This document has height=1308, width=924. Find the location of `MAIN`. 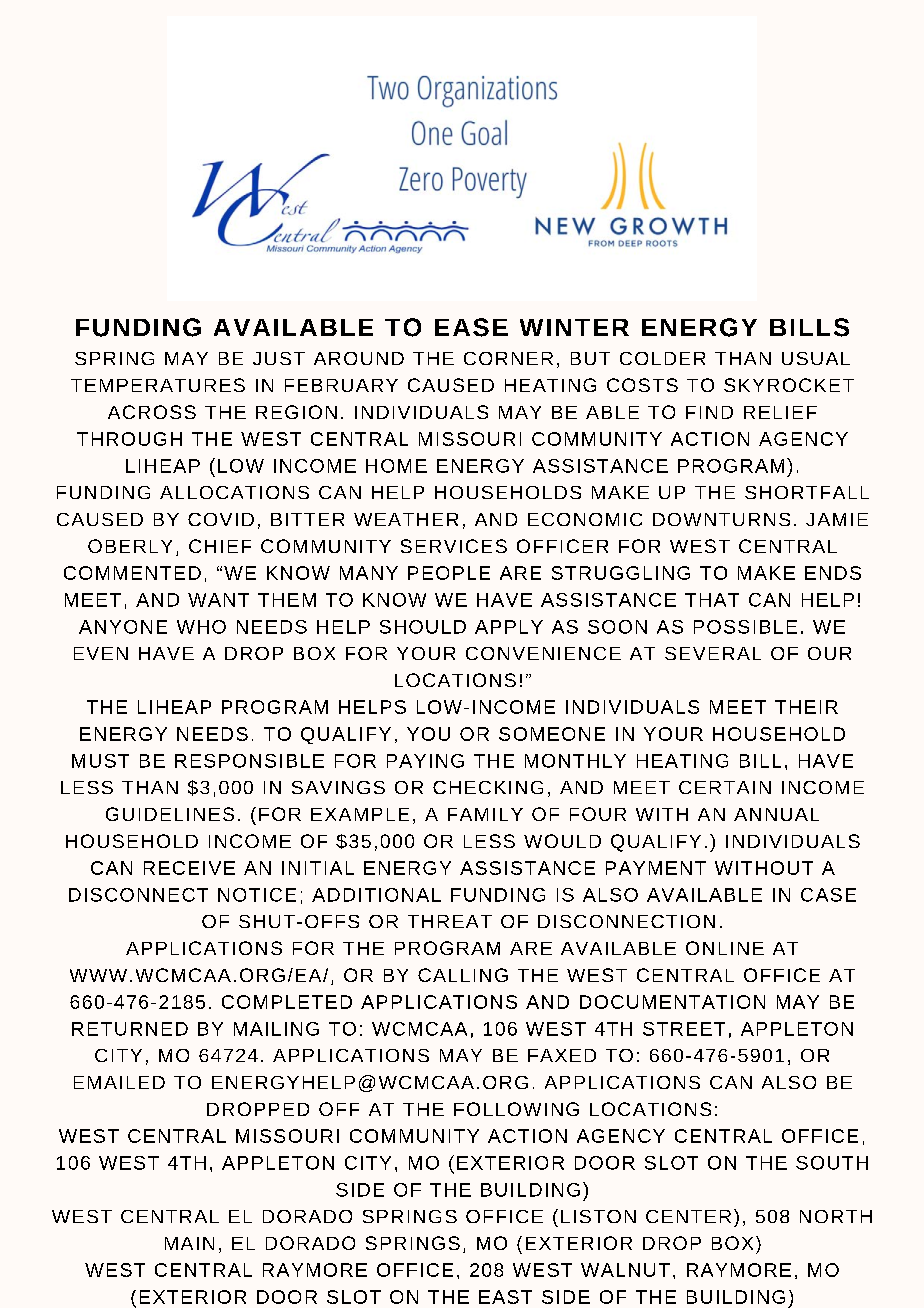

MAIN is located at coordinates (189, 1243).
